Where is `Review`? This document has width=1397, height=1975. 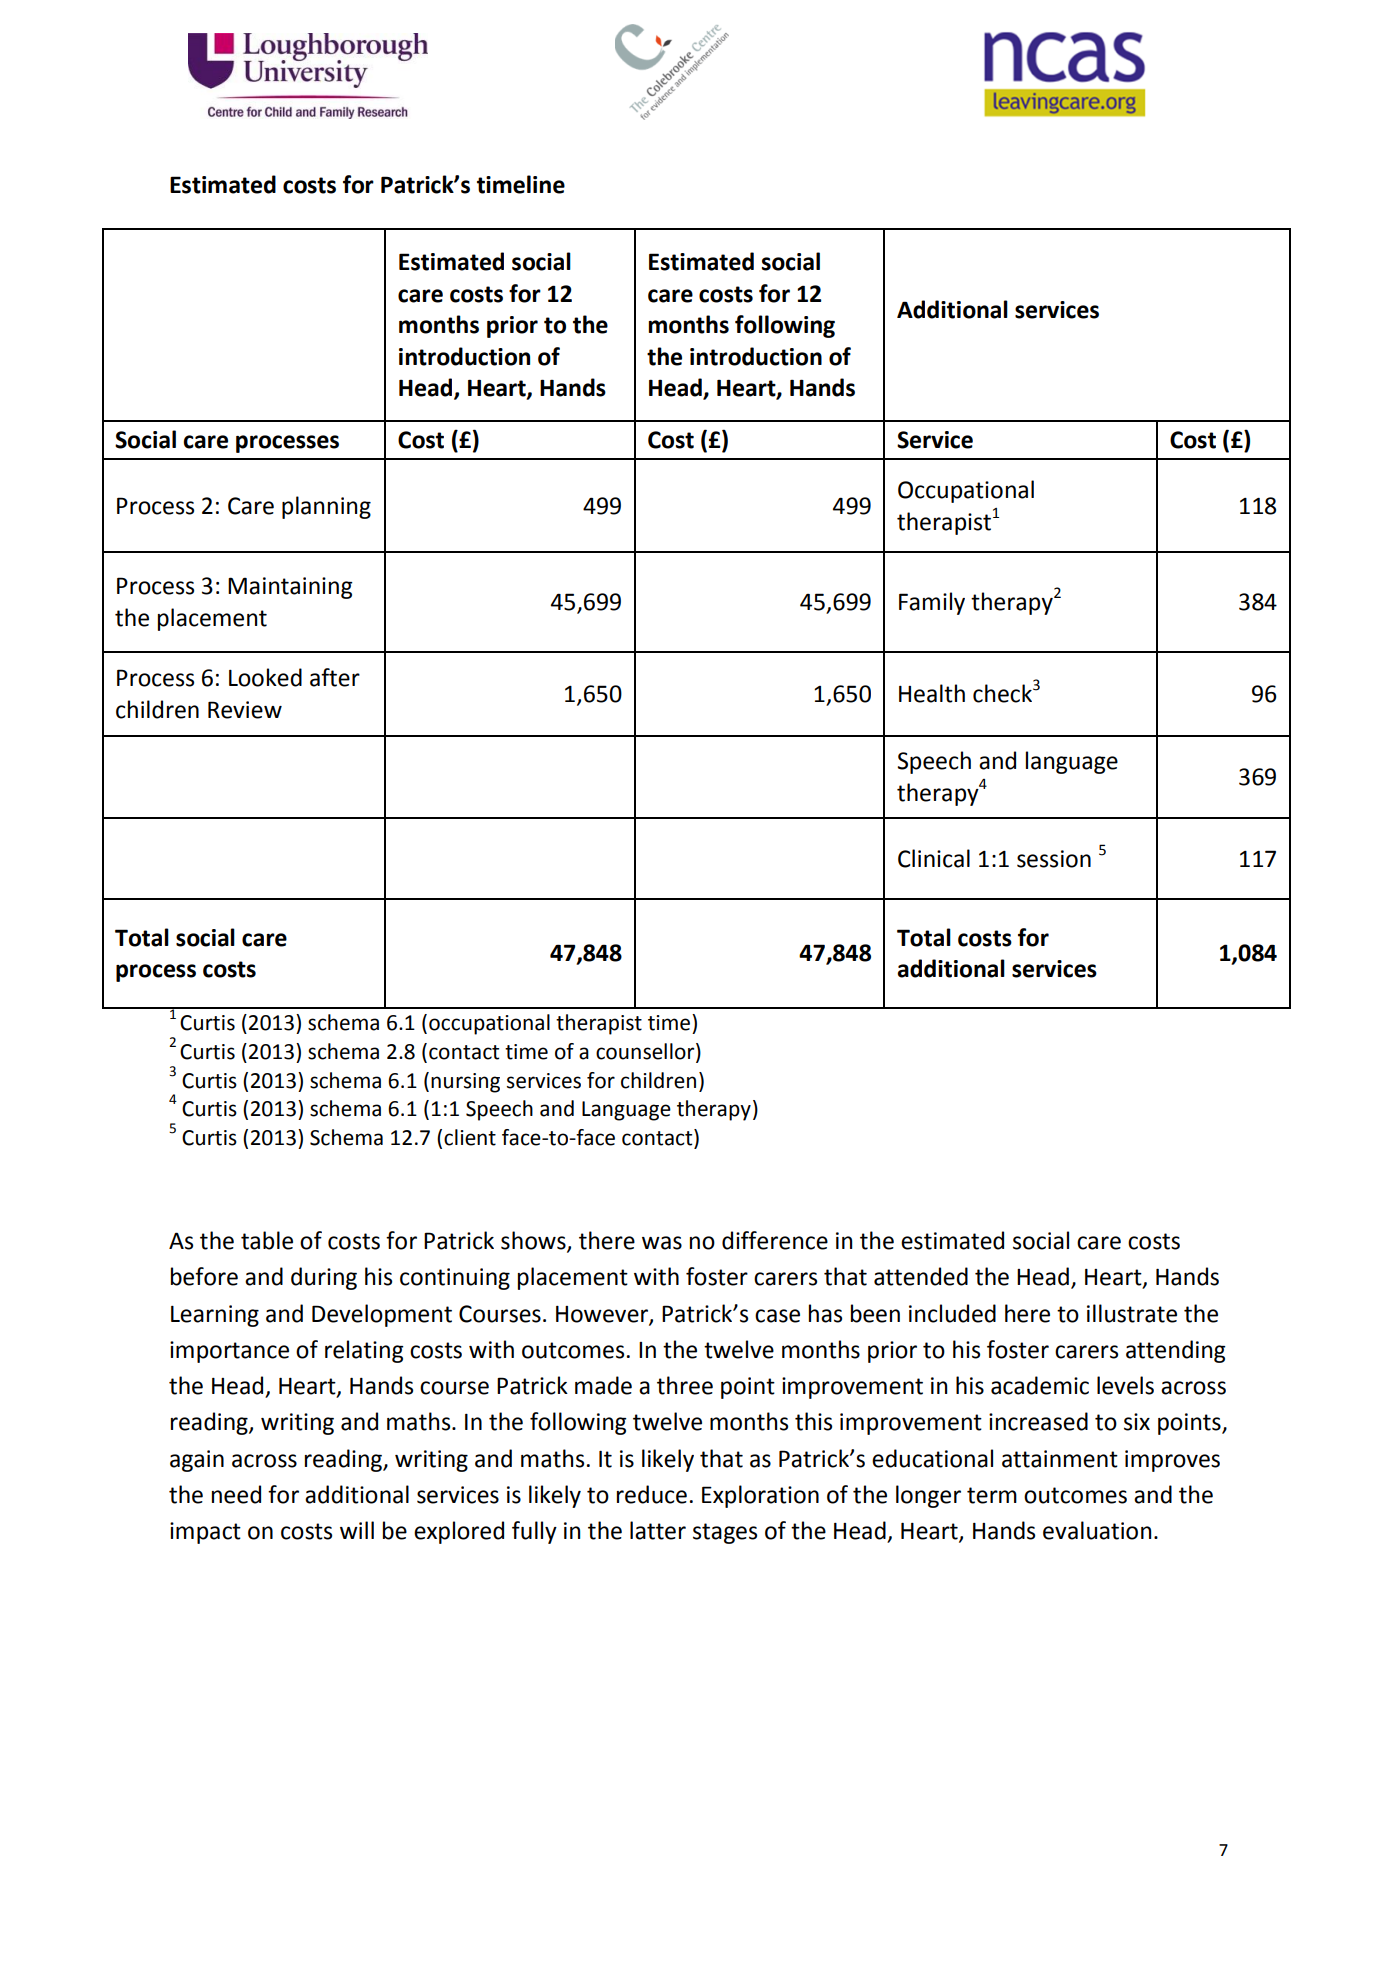 Review is located at coordinates (245, 710).
